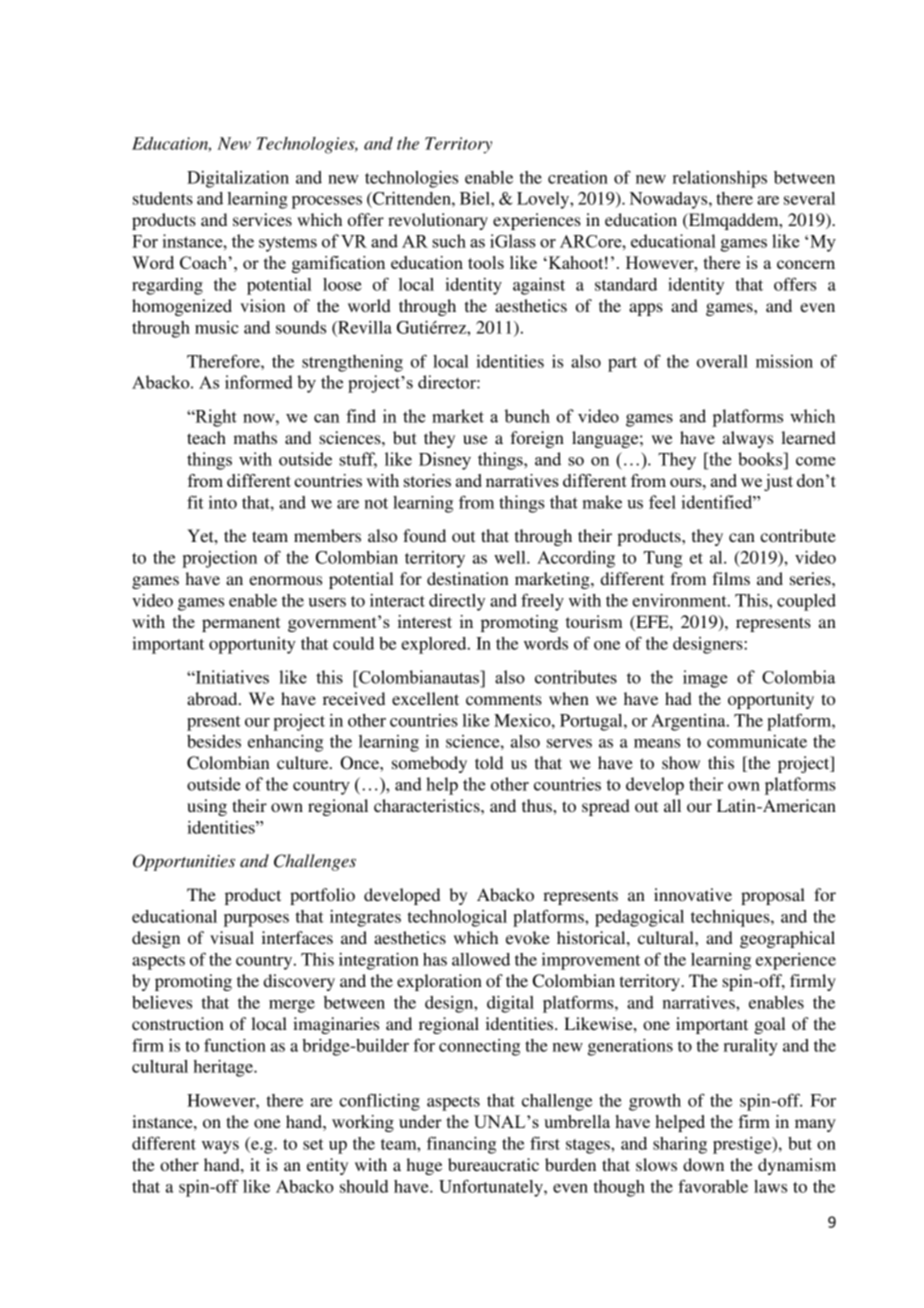 This screenshot has width=924, height=1308. What do you see at coordinates (719, 179) in the screenshot?
I see `relationships` at bounding box center [719, 179].
